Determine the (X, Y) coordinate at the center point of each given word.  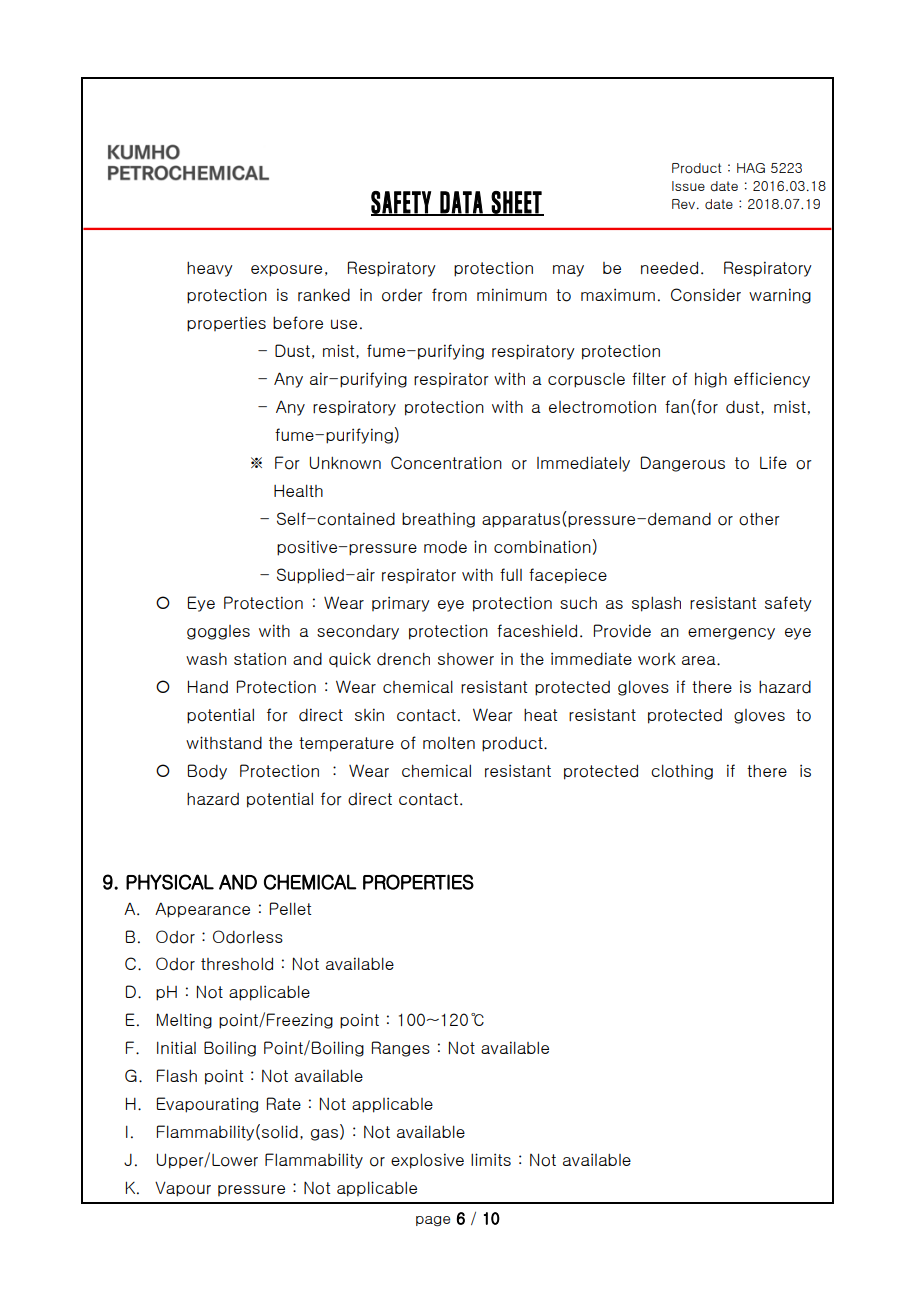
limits (491, 1159)
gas (324, 1135)
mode (445, 547)
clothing (682, 772)
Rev (683, 204)
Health (298, 490)
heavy (210, 269)
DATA (461, 203)
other (759, 519)
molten (449, 743)
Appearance (202, 910)
